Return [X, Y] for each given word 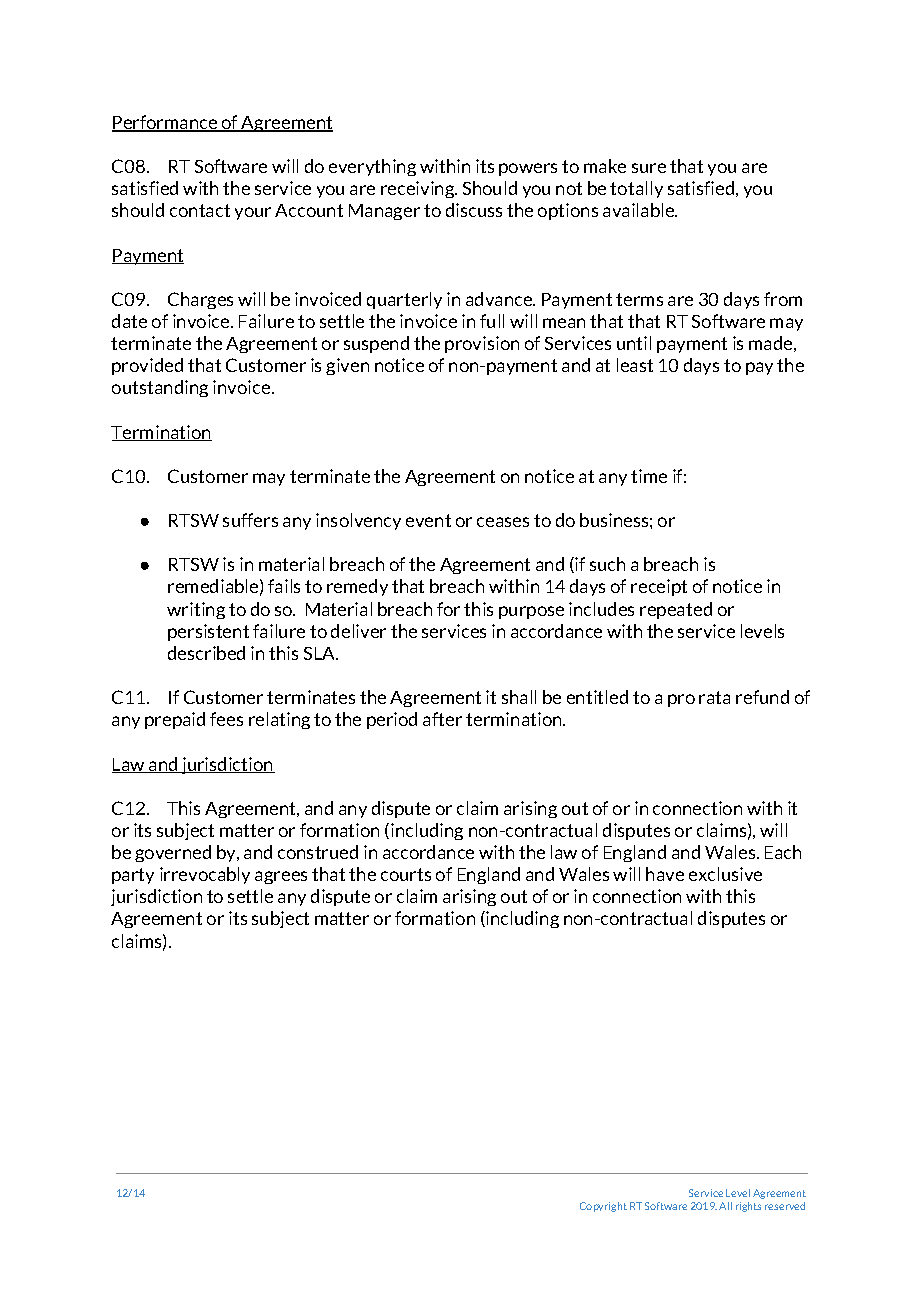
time [649, 476]
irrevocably [205, 875]
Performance [166, 123]
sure [649, 168]
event [428, 520]
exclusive [725, 874]
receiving [419, 189]
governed [173, 853]
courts [406, 874]
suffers [250, 520]
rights [748, 1207]
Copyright [603, 1207]
